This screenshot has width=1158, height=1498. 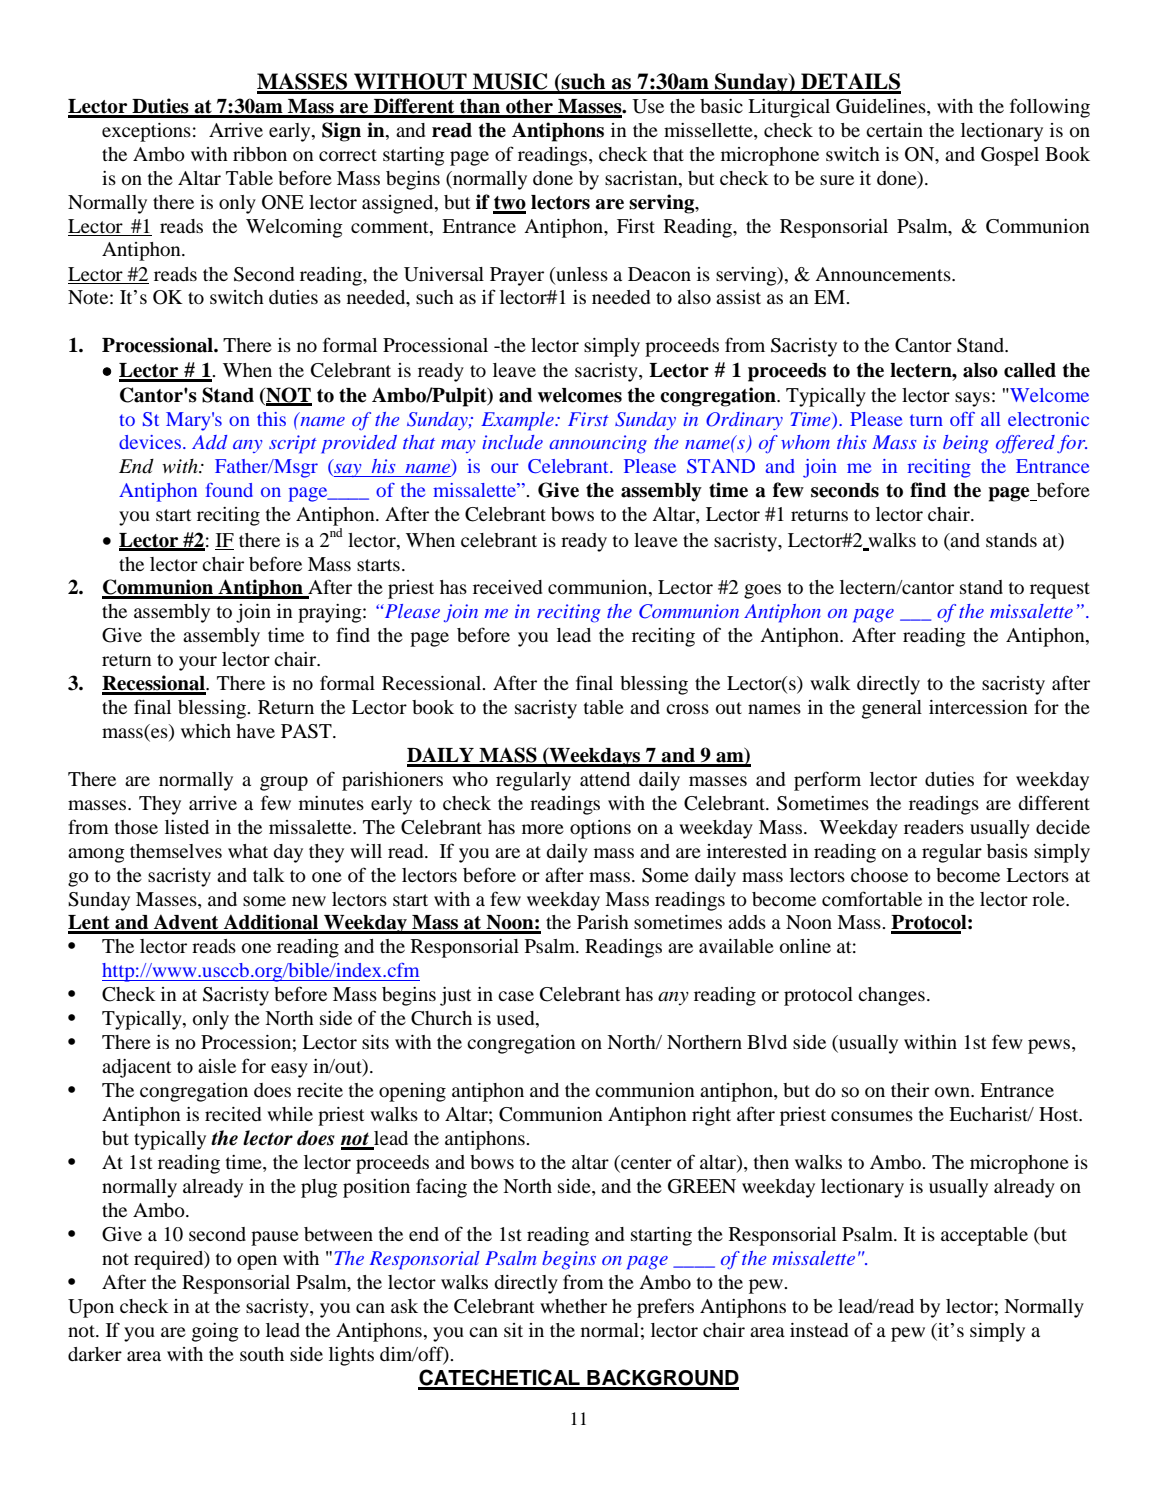 What do you see at coordinates (819, 1330) in the screenshot?
I see `instead` at bounding box center [819, 1330].
